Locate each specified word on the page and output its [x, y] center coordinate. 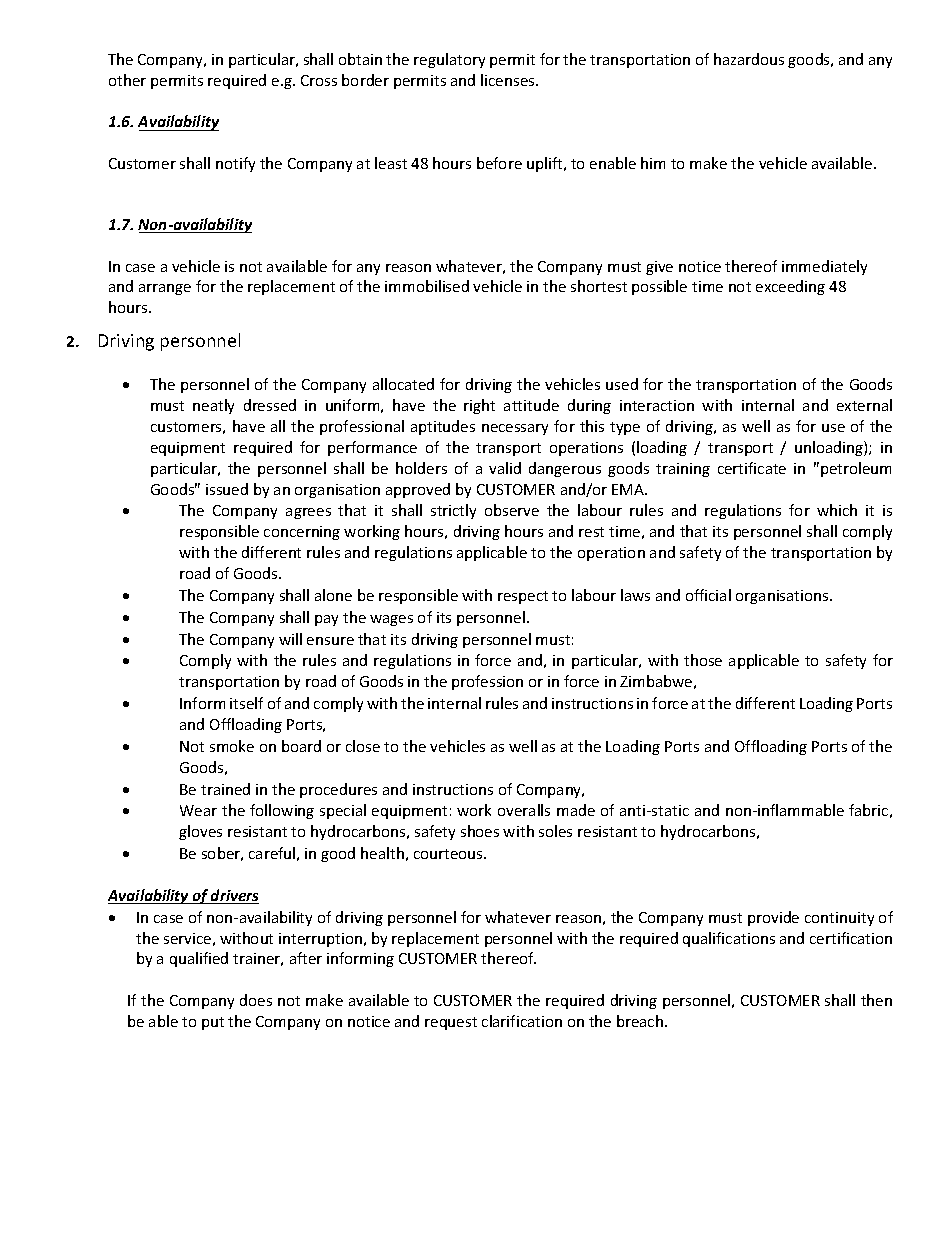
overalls [524, 810]
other [127, 80]
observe [512, 510]
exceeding [790, 287]
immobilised [427, 286]
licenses [509, 80]
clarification [522, 1021]
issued [227, 489]
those [703, 660]
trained [225, 789]
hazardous [749, 59]
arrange [165, 289]
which [837, 510]
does [256, 1000]
